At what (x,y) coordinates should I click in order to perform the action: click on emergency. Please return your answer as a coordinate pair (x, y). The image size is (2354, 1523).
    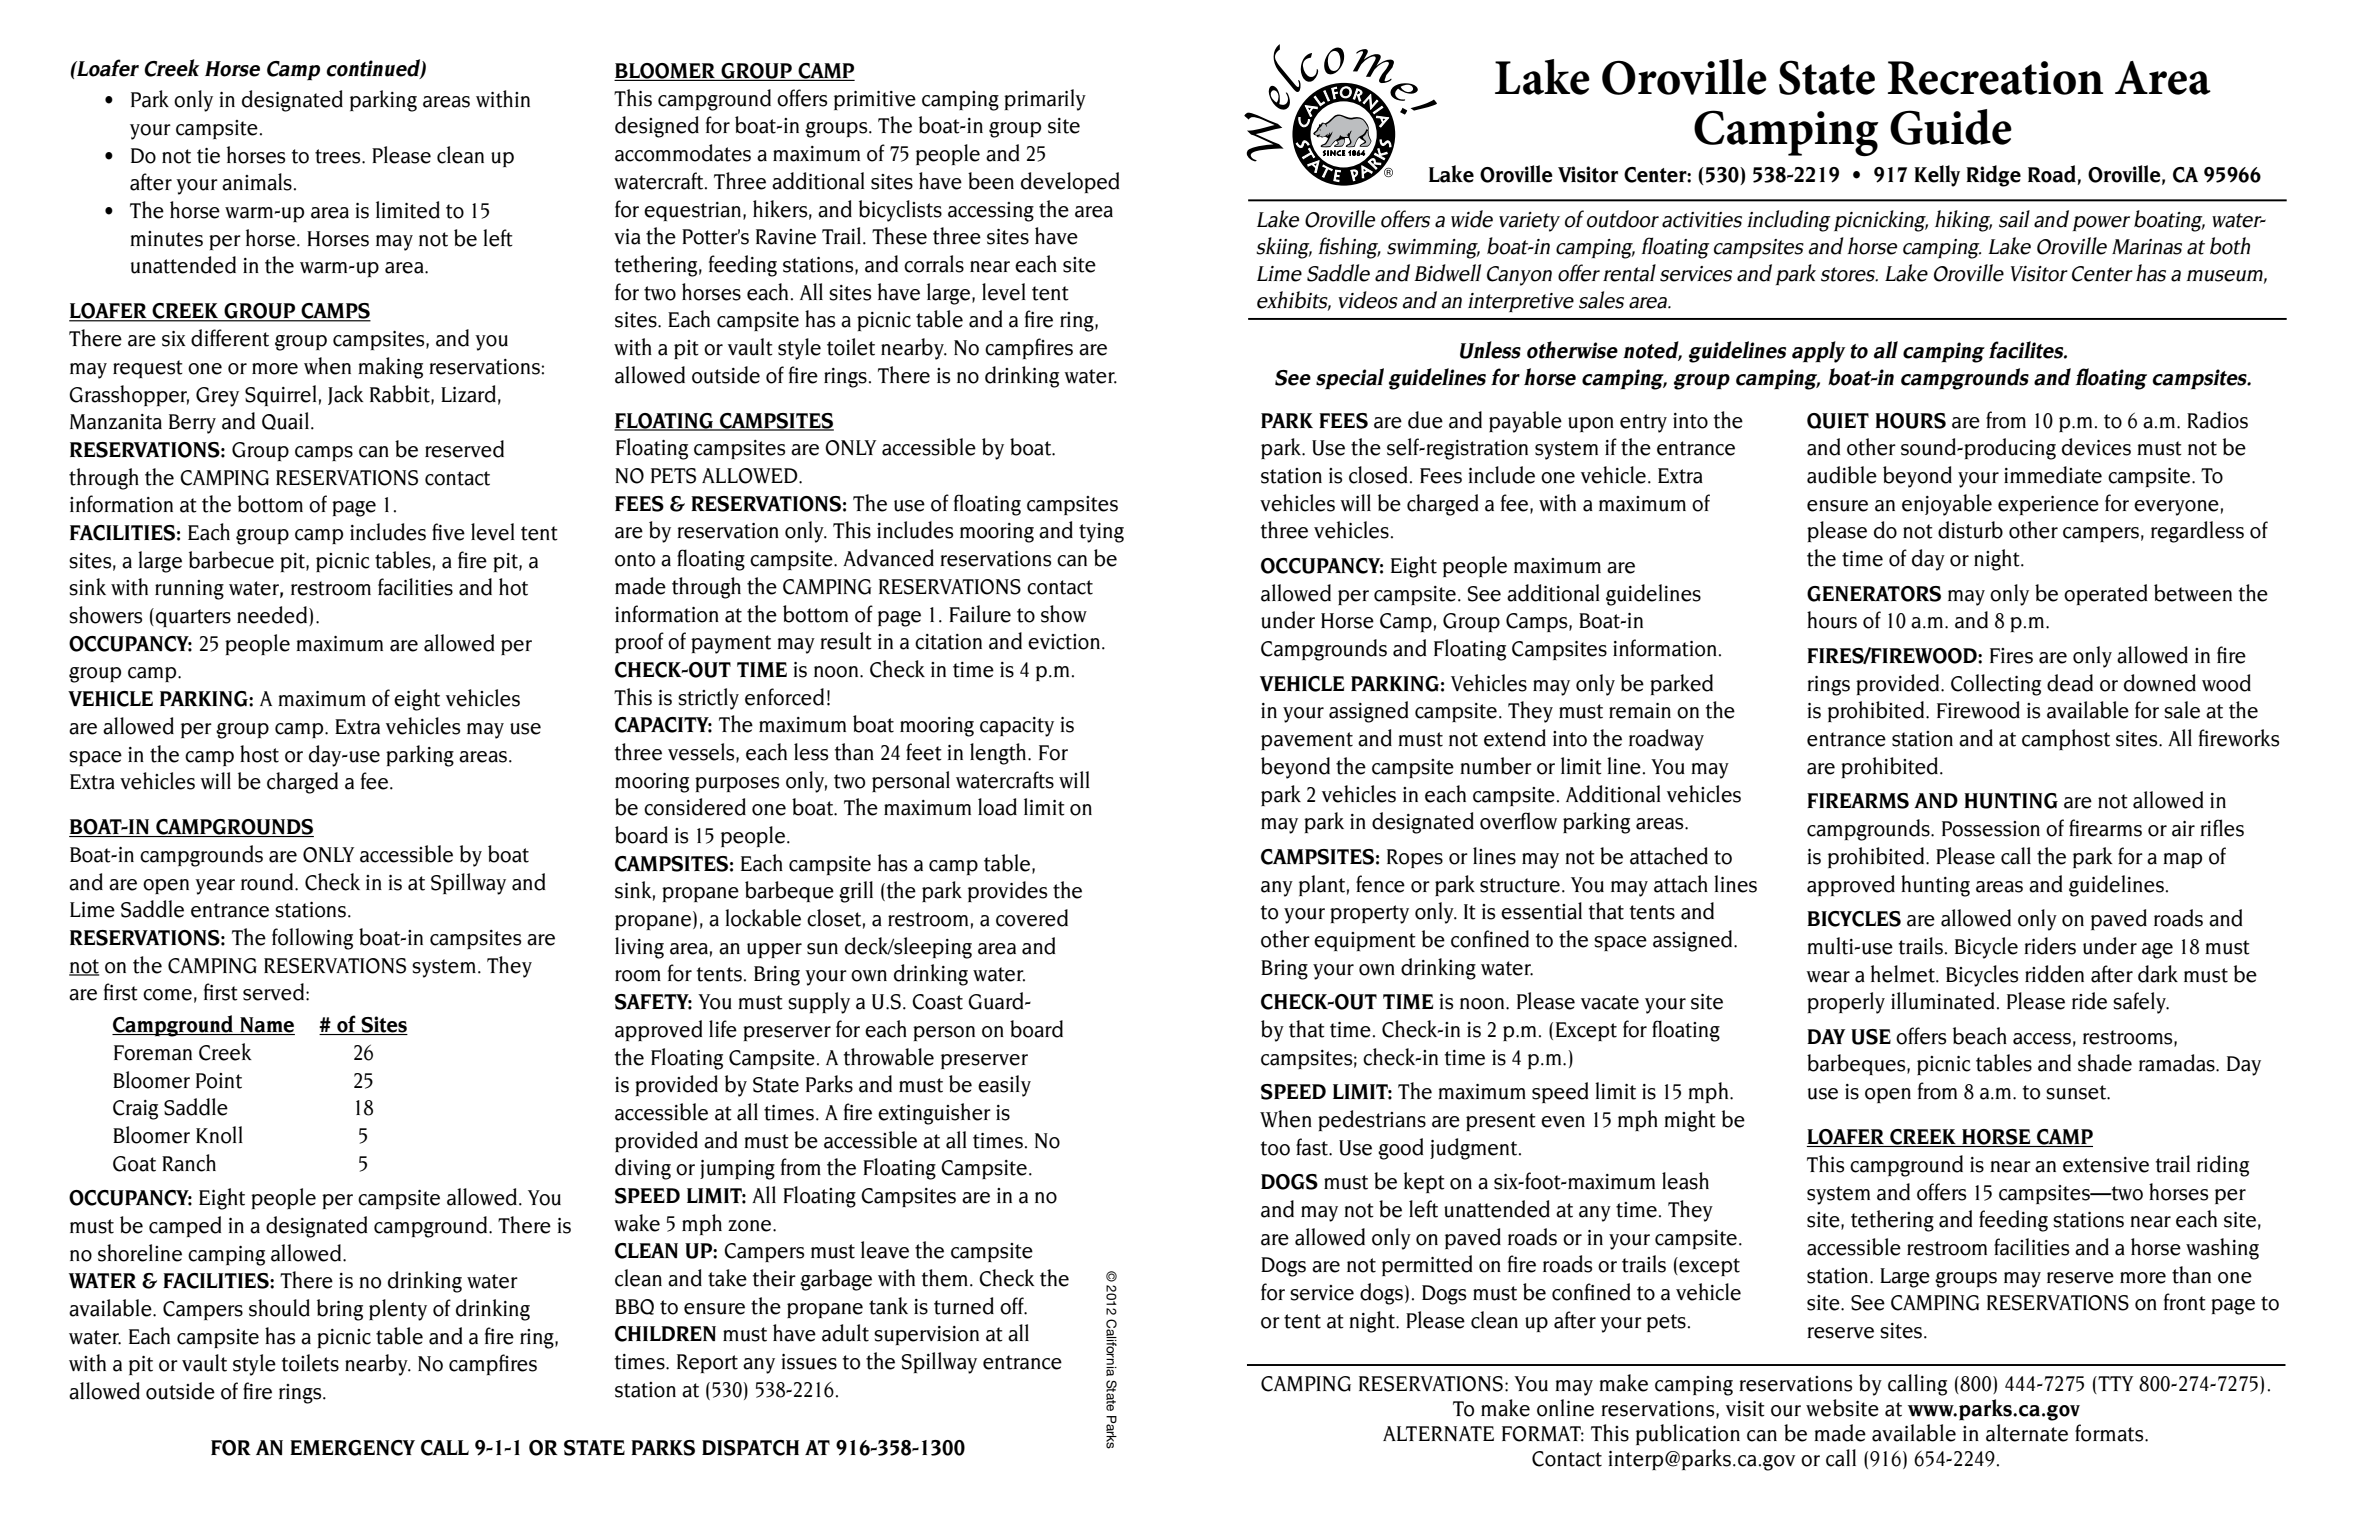
    Looking at the image, I should click on (352, 1448).
